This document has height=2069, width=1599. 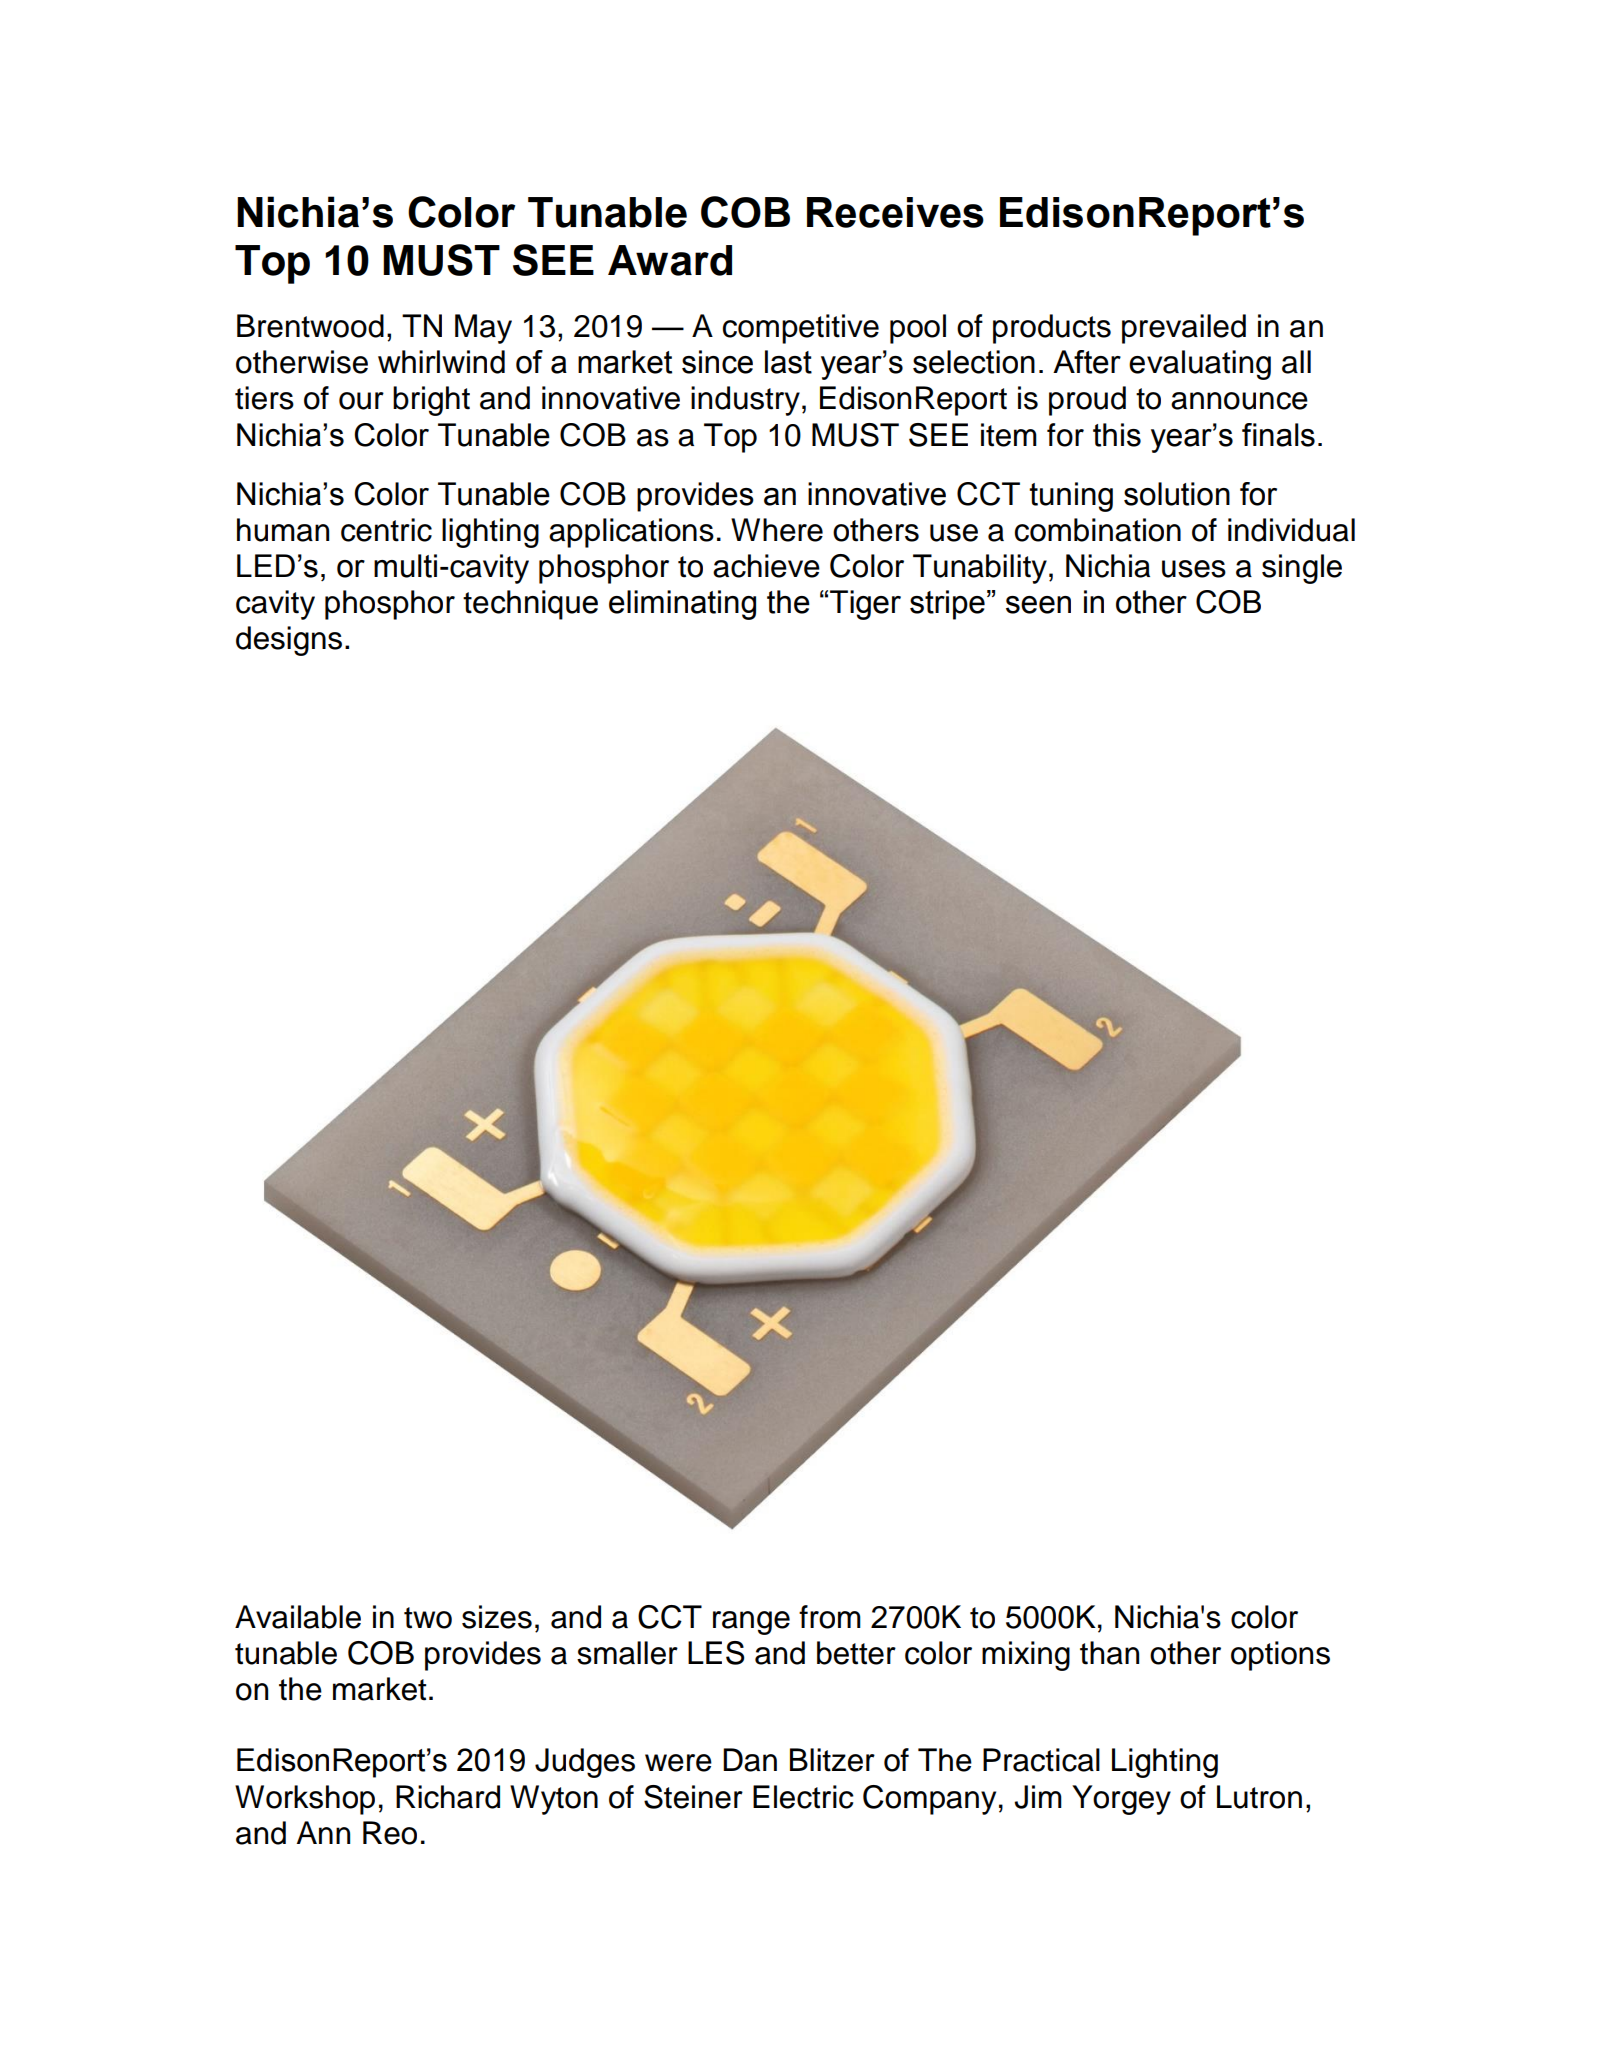 What do you see at coordinates (1109, 1653) in the document?
I see `than` at bounding box center [1109, 1653].
